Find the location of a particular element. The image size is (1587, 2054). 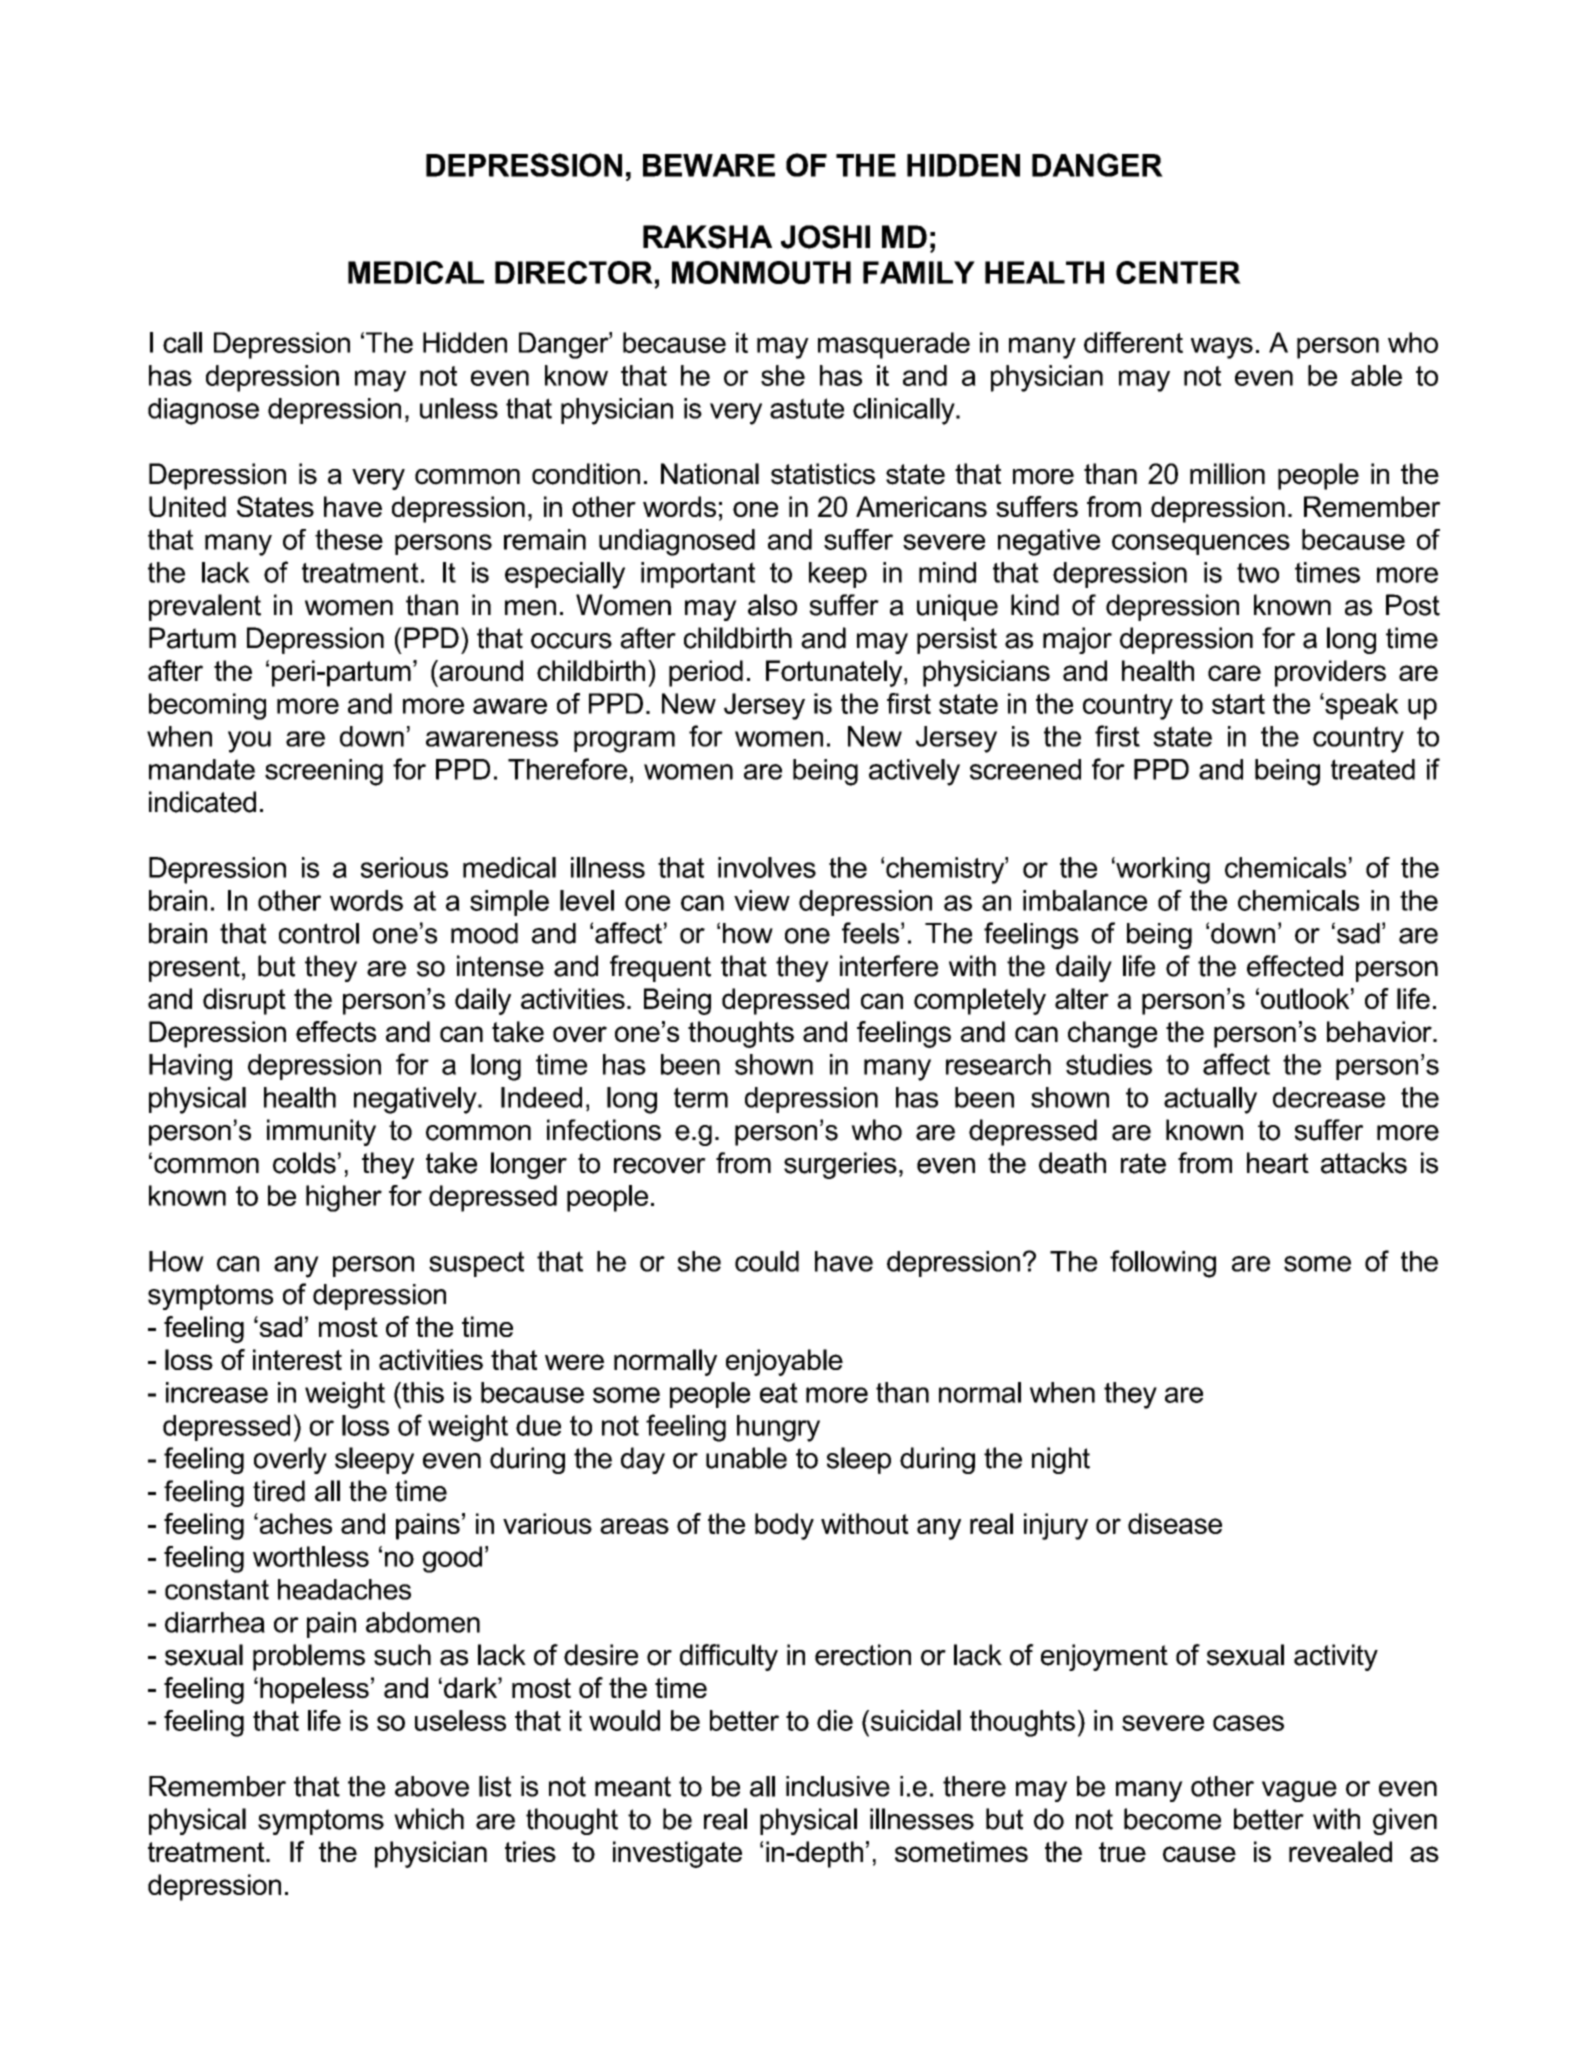

which is located at coordinates (429, 1819).
